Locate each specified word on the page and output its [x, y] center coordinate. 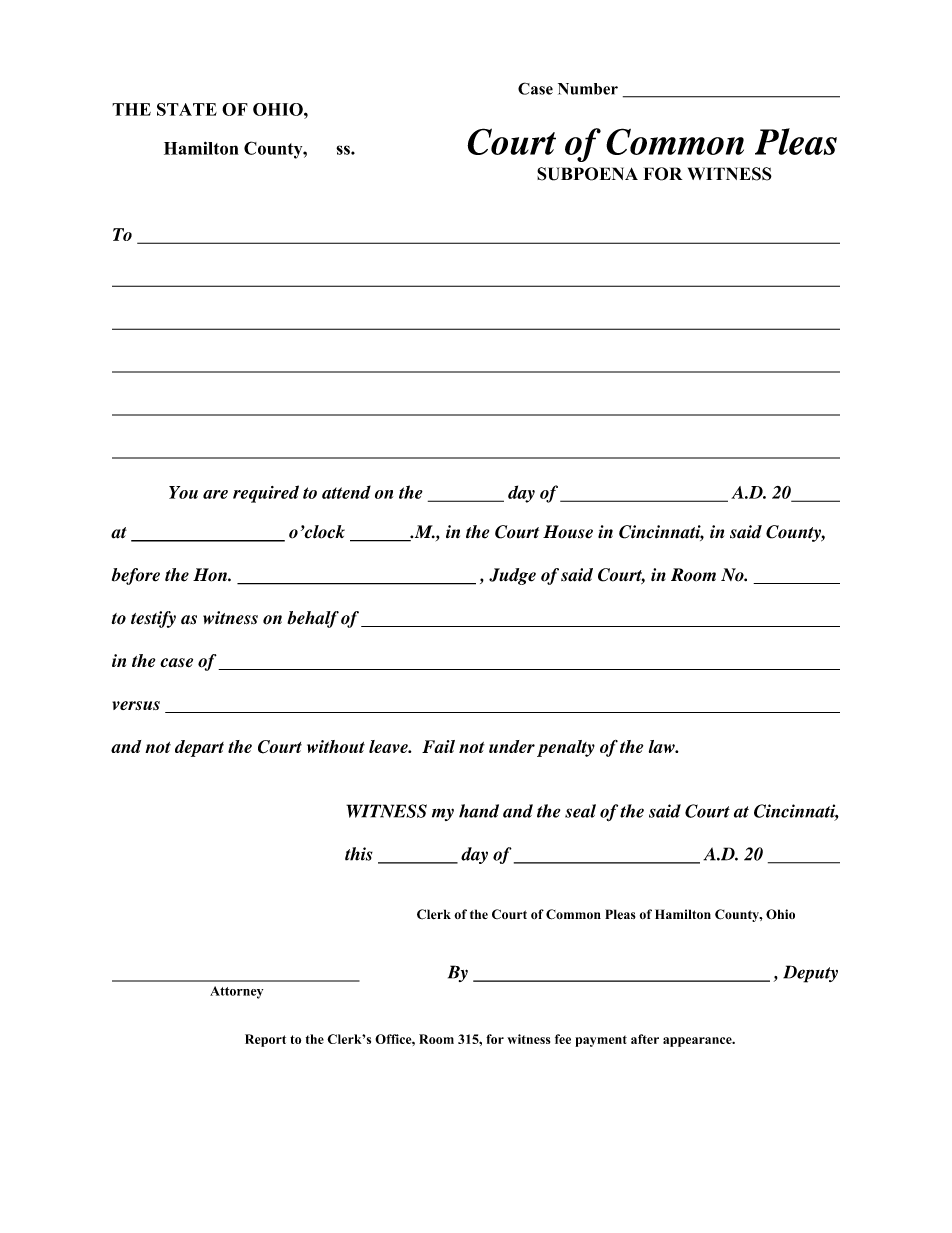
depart [199, 748]
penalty [566, 748]
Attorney [236, 992]
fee [563, 1039]
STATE [187, 109]
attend [346, 492]
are [215, 494]
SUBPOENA [587, 174]
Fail [438, 746]
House [568, 532]
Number [588, 89]
